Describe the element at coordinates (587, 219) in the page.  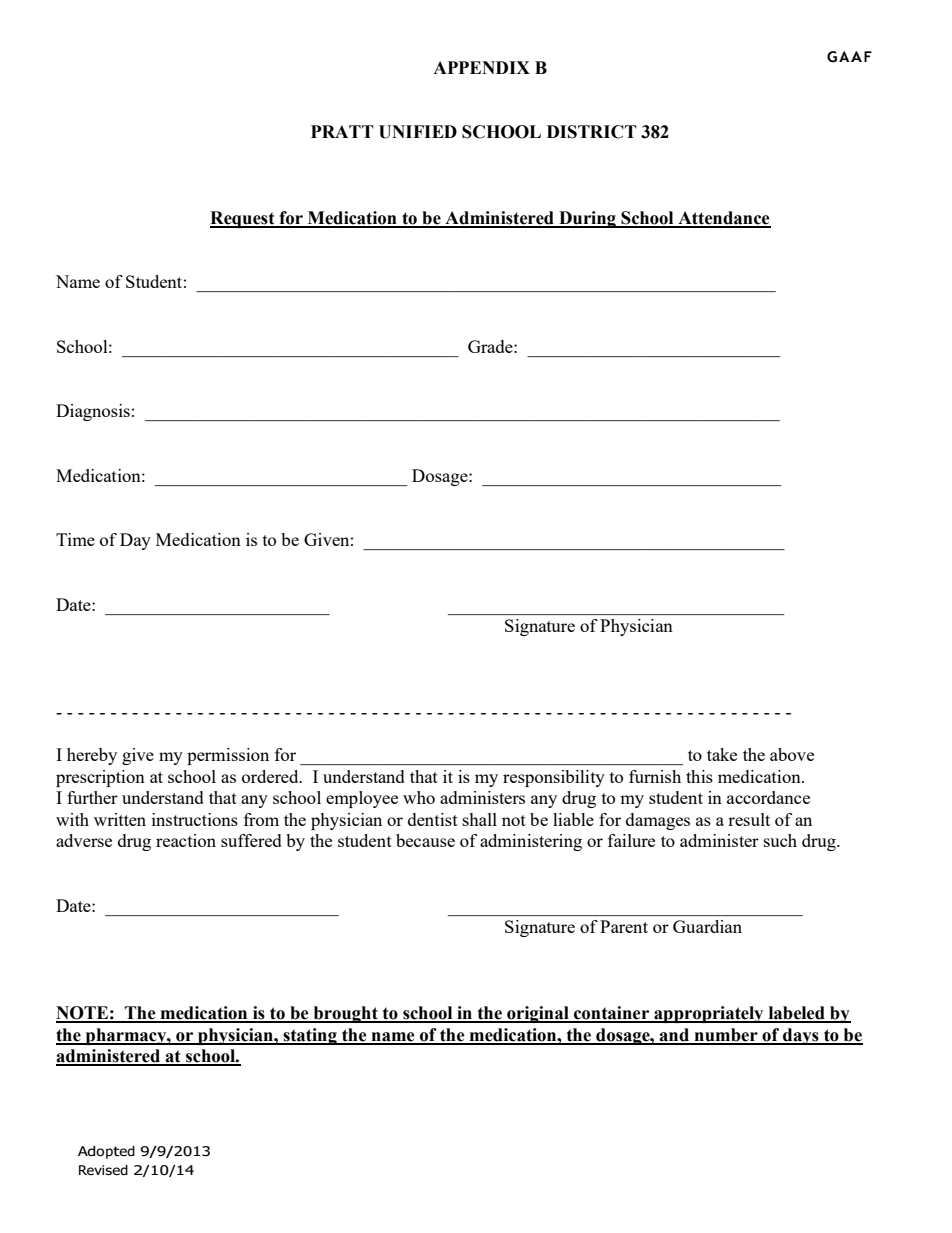
I see `During` at that location.
